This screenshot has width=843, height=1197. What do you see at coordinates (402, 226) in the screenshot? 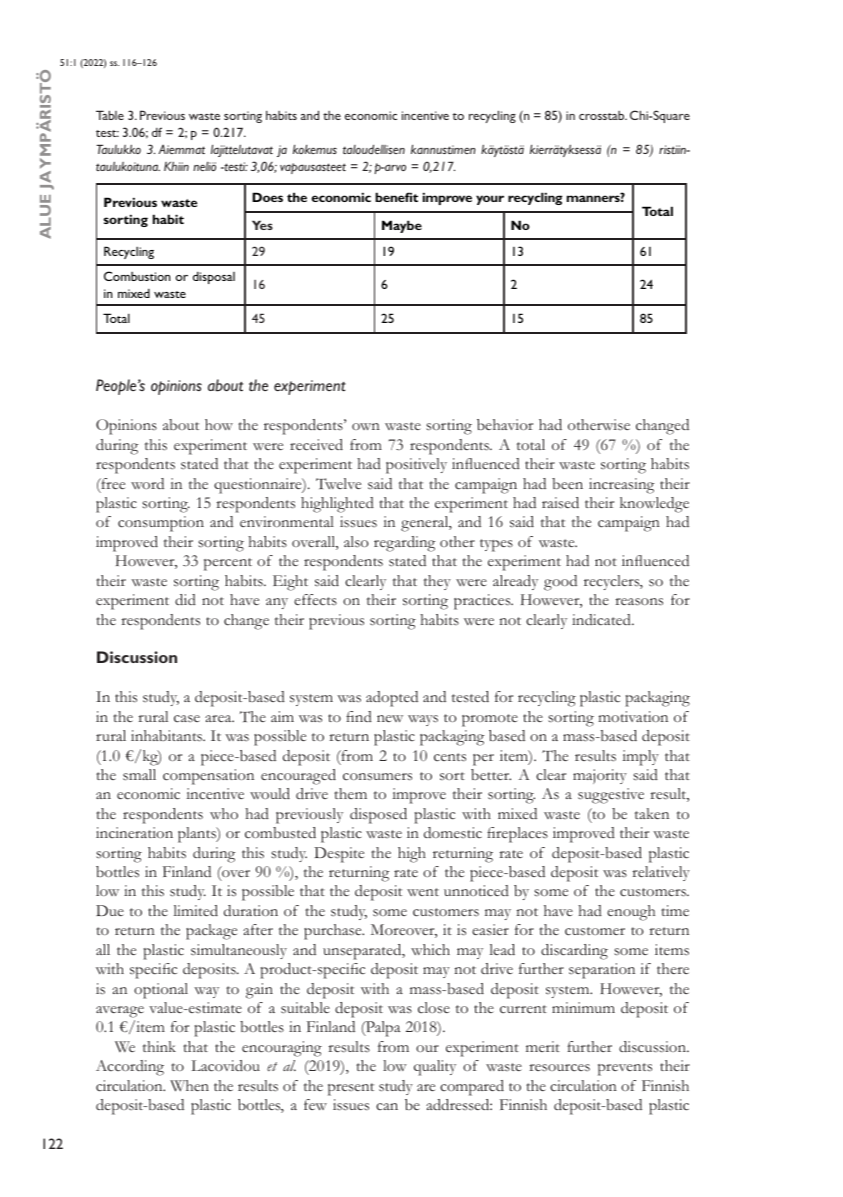
I see `Maybe` at bounding box center [402, 226].
